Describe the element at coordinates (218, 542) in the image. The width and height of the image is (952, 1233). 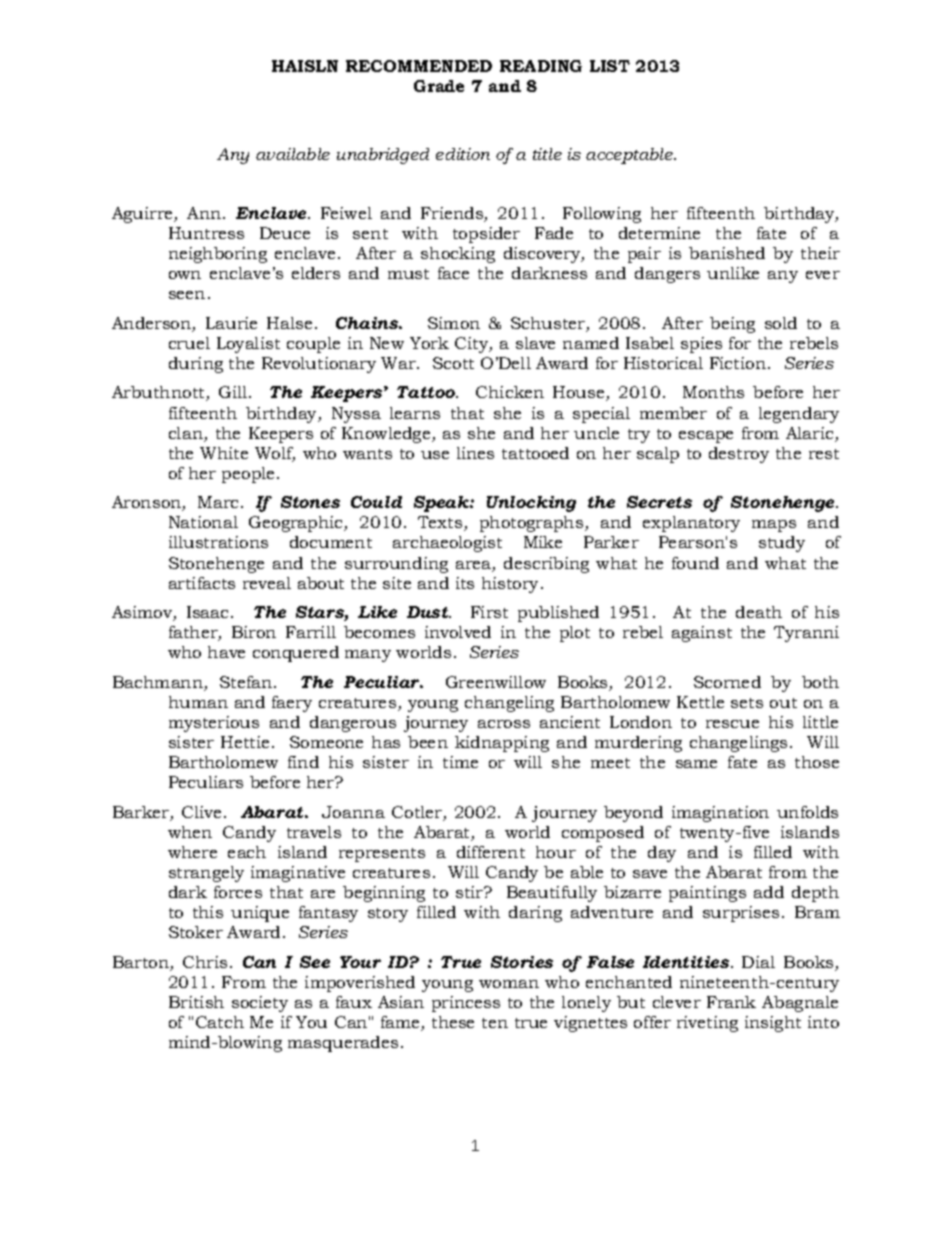
I see `illustrations` at that location.
